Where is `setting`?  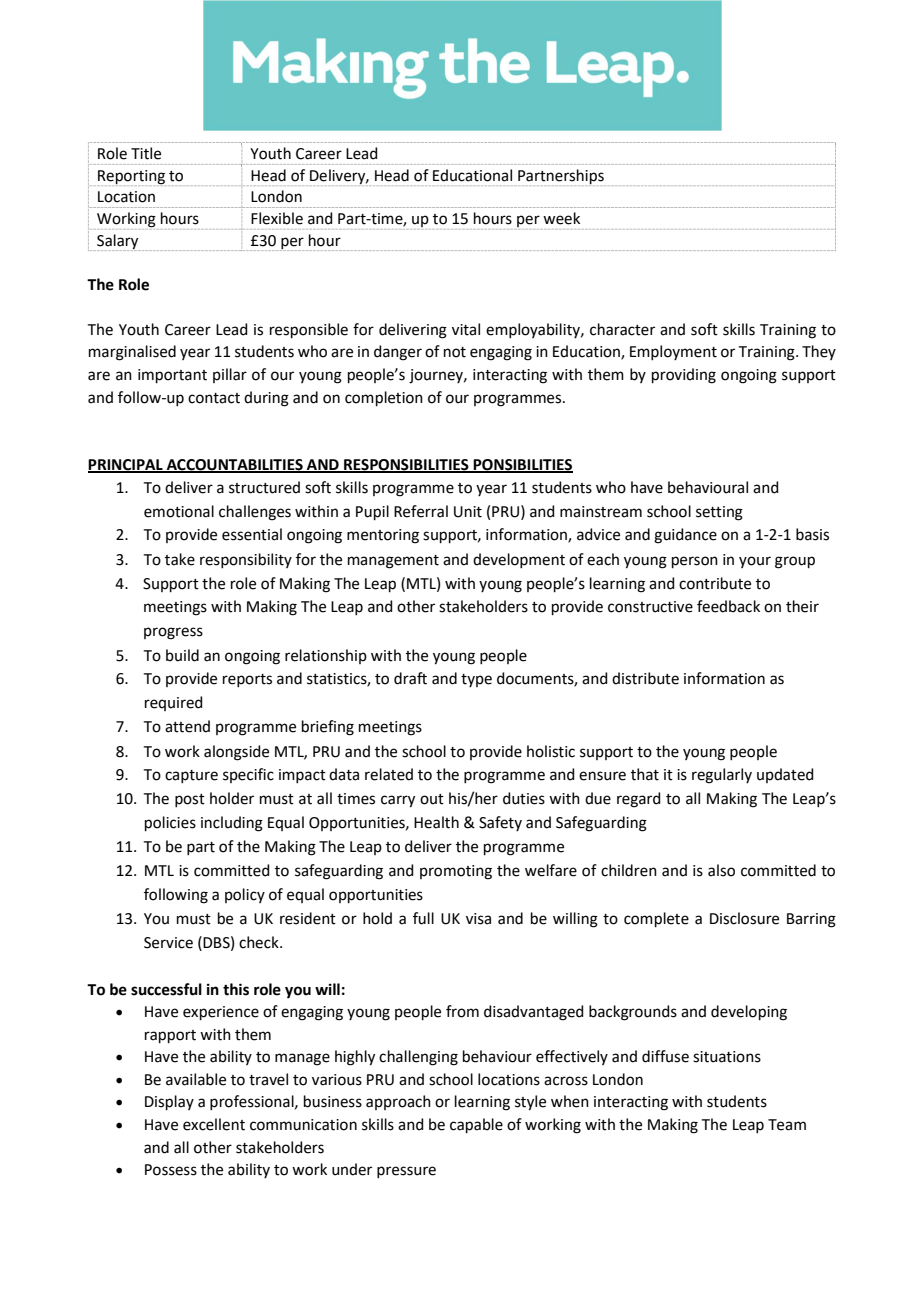 setting is located at coordinates (719, 513).
